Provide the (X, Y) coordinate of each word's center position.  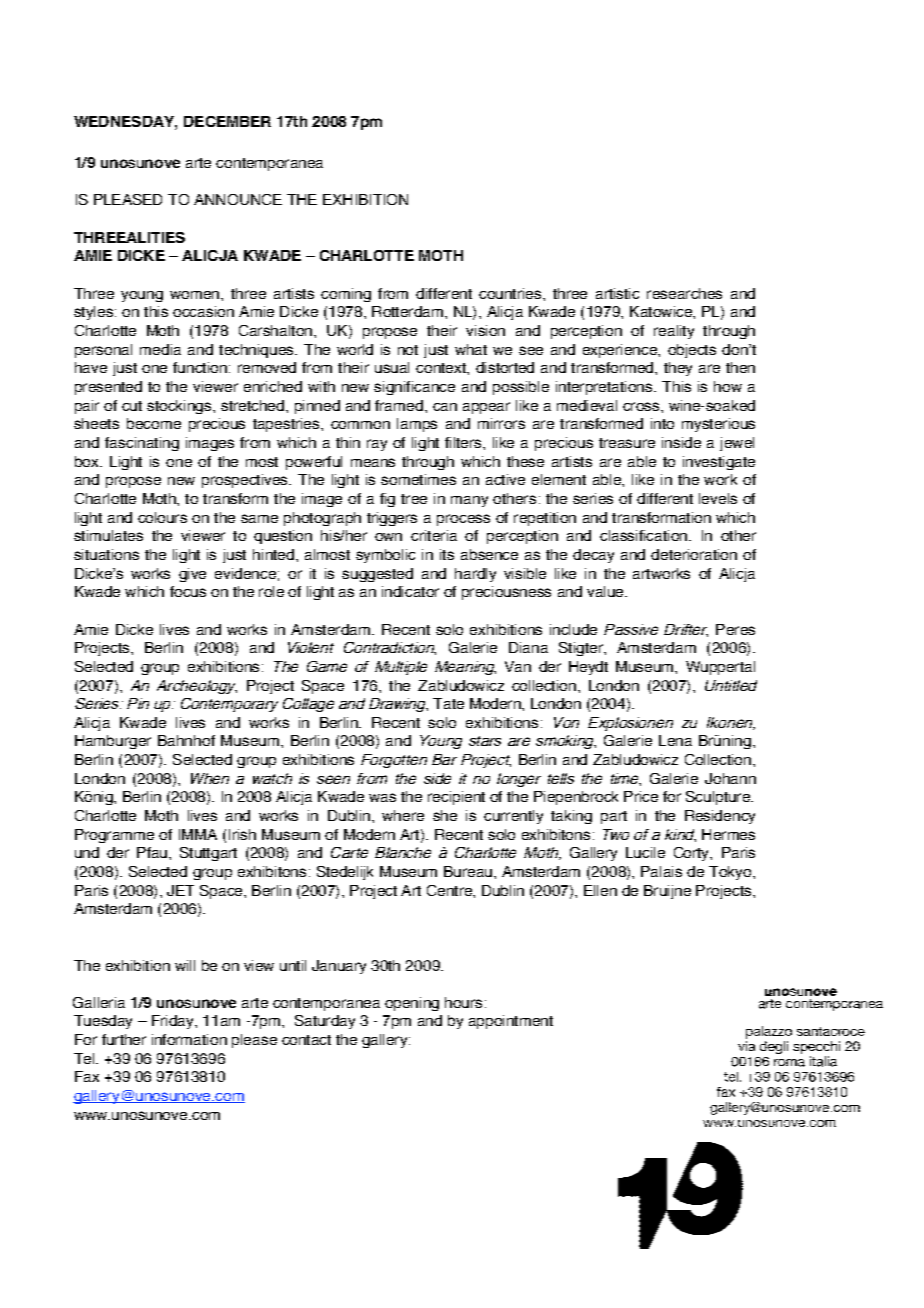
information (189, 1039)
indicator (410, 591)
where (403, 815)
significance (414, 388)
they (678, 369)
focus (188, 591)
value (606, 591)
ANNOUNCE (238, 199)
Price (641, 796)
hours (463, 1002)
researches (684, 293)
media (160, 349)
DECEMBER (227, 121)
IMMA (198, 834)
